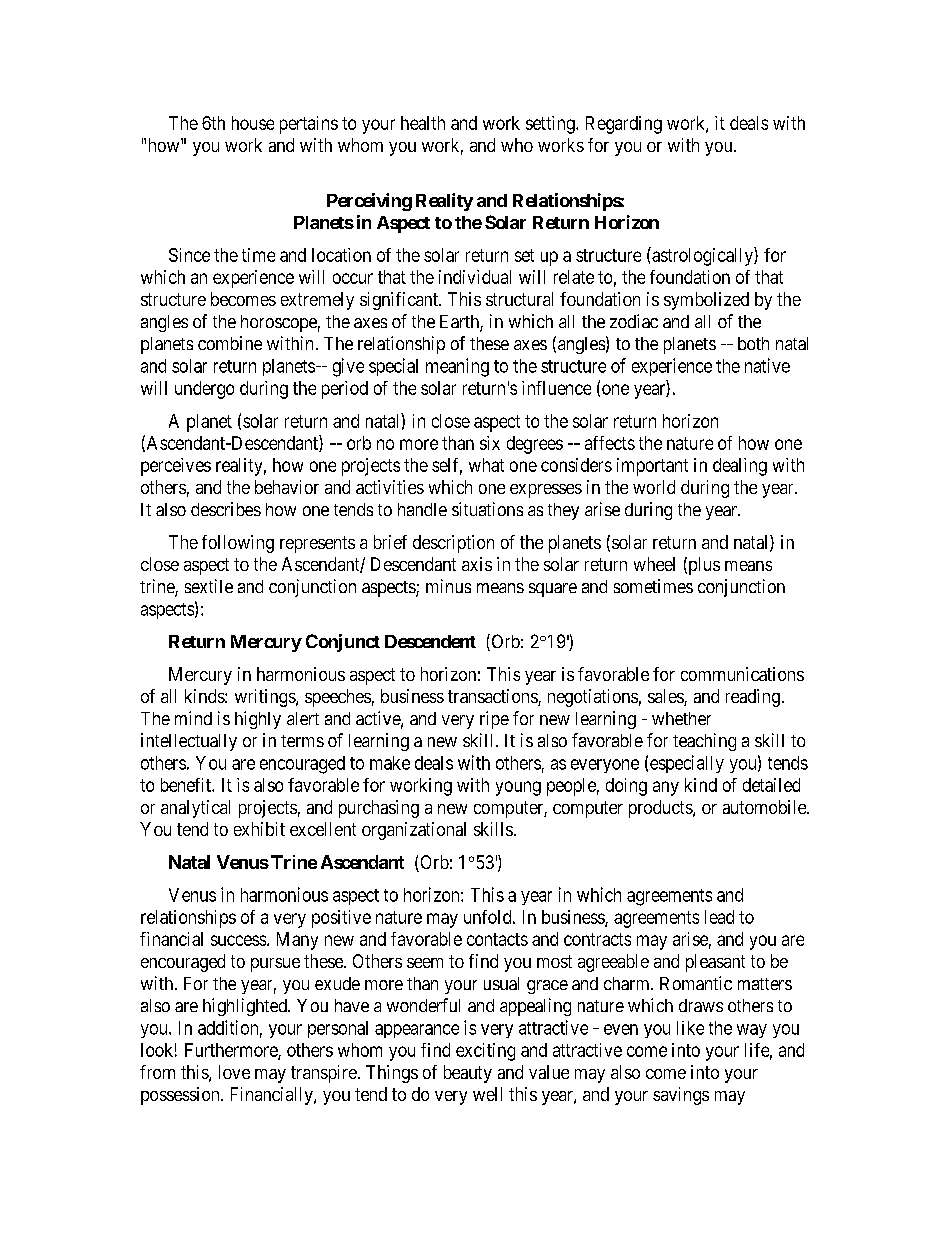 This page has height=1233, width=952. Describe the element at coordinates (448, 586) in the page. I see `minus` at that location.
